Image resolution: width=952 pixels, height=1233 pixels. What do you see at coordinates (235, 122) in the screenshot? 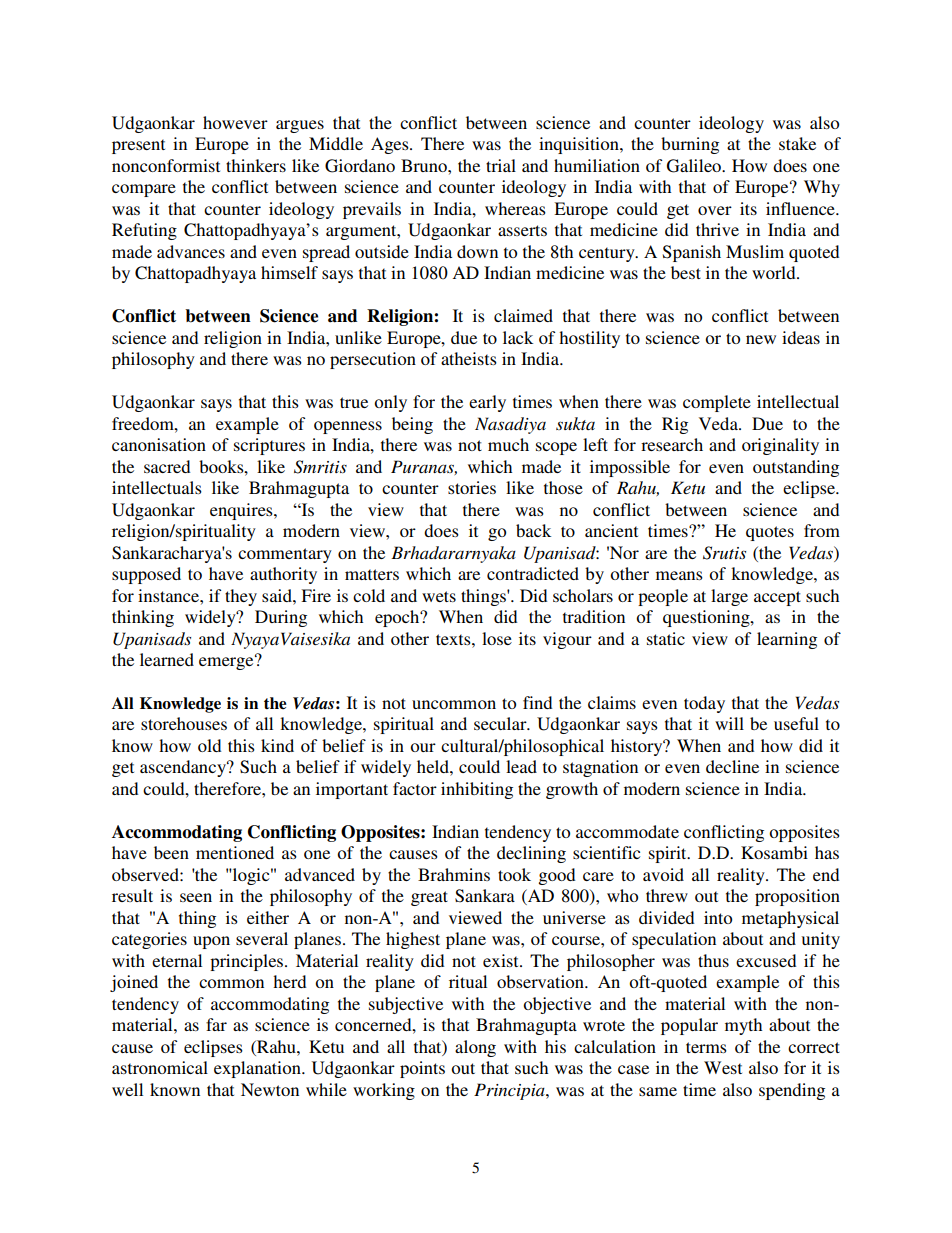
I see `however` at bounding box center [235, 122].
